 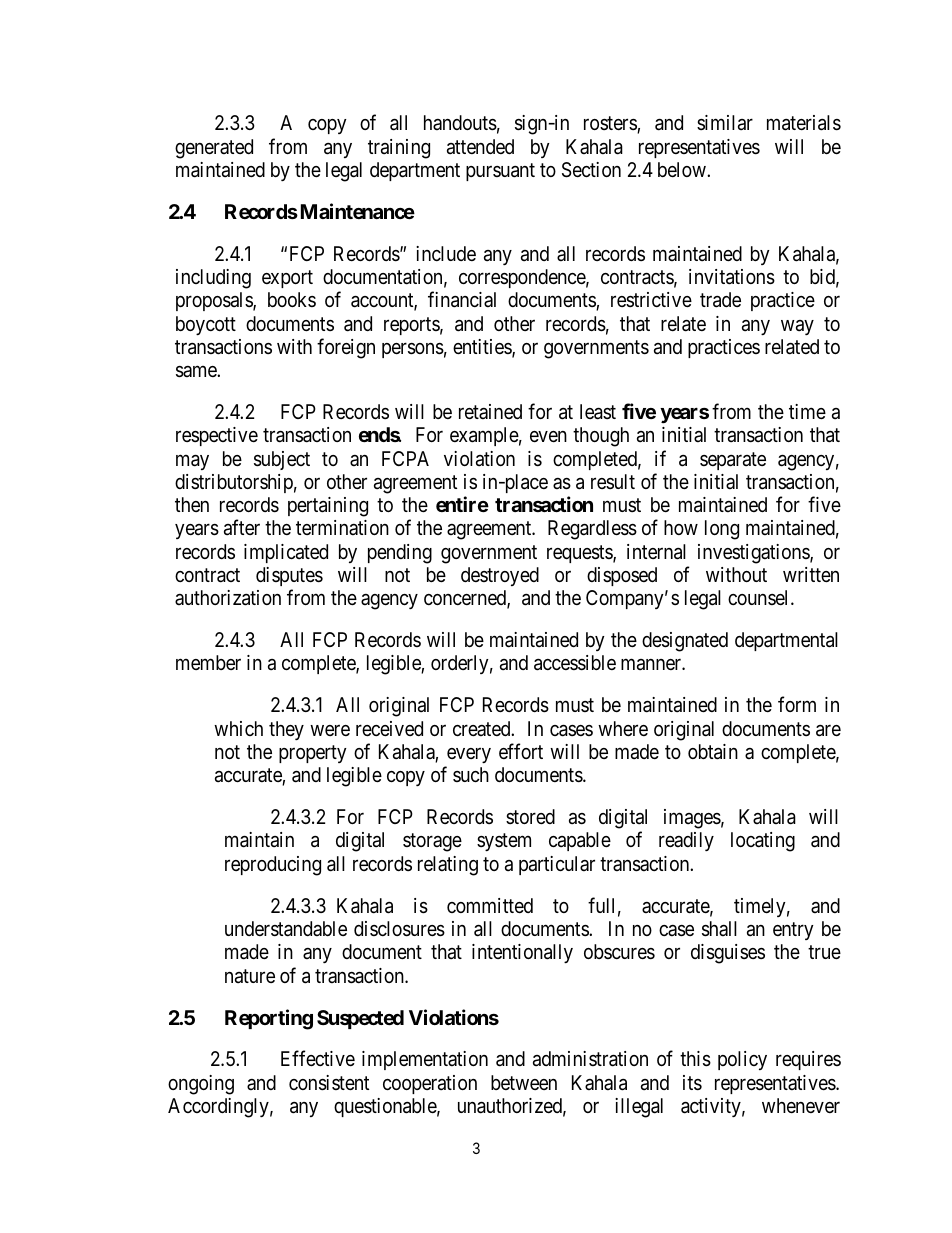 I want to click on generated, so click(x=214, y=149).
